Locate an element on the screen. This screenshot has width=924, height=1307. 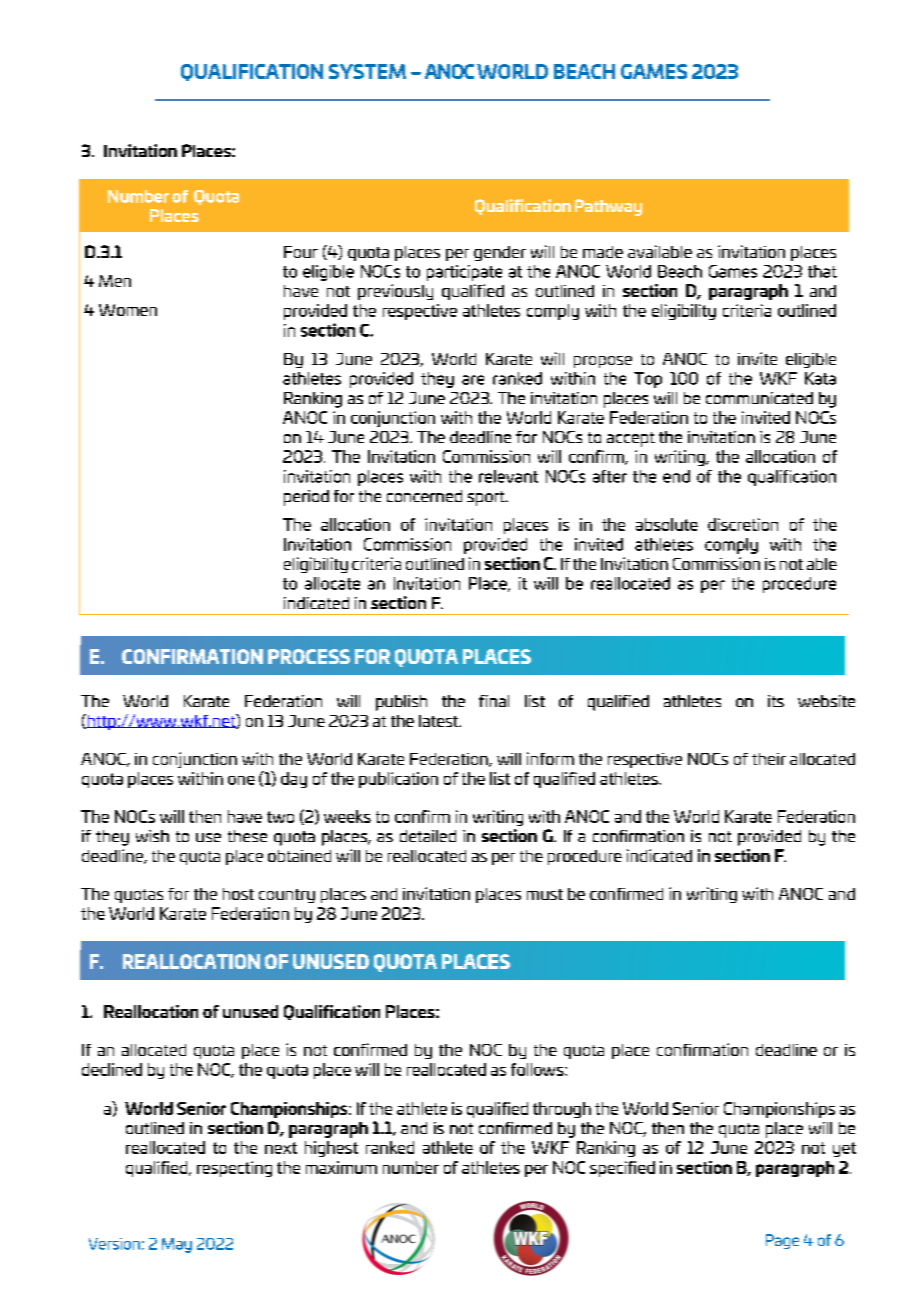
gender is located at coordinates (500, 253).
